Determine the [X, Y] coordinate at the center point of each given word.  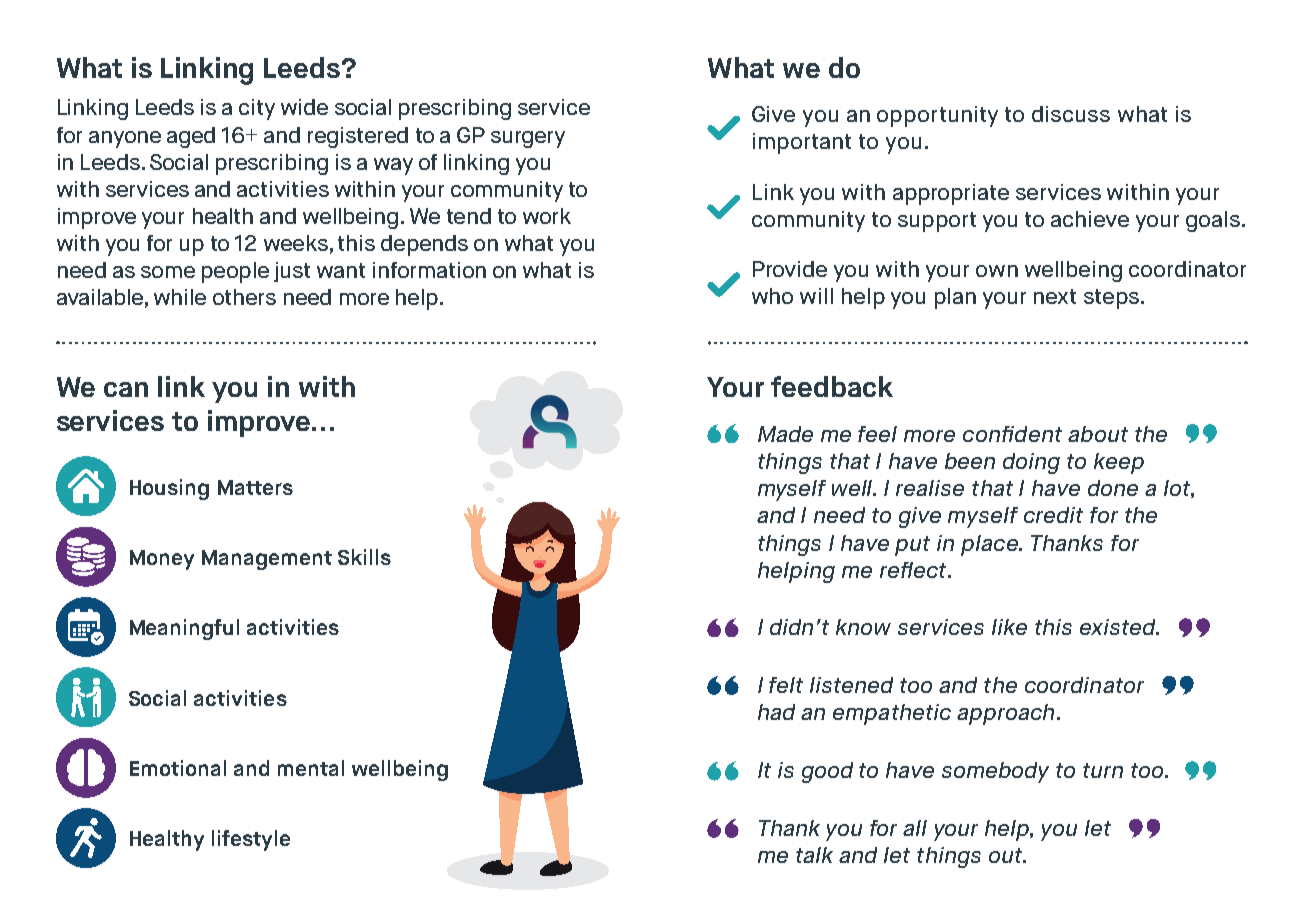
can [126, 389]
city [257, 109]
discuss [1071, 114]
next [1055, 296]
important [802, 143]
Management [267, 560]
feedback [832, 386]
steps [1111, 299]
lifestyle [251, 840]
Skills [364, 557]
